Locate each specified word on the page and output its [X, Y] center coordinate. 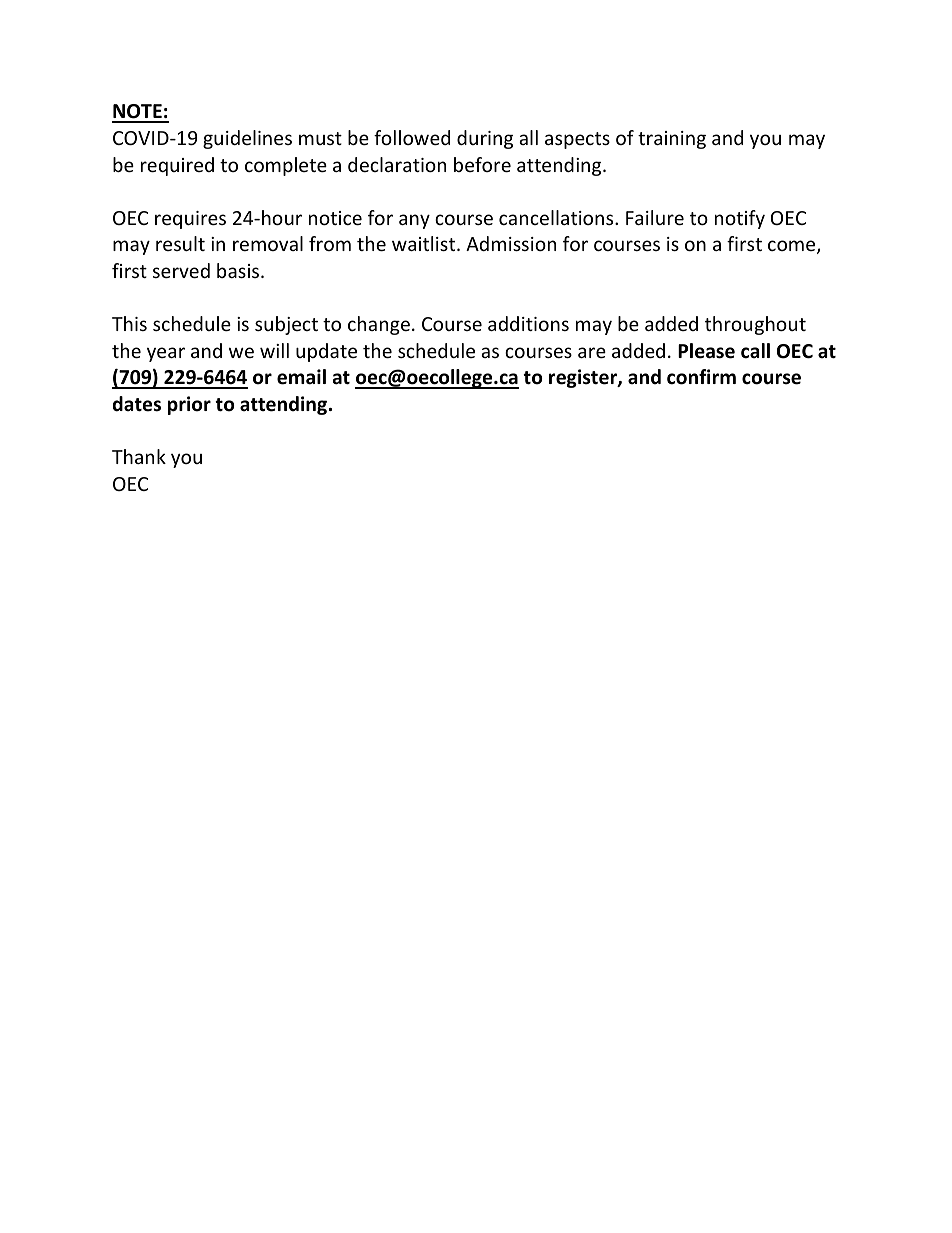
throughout [755, 325]
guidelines [247, 139]
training [672, 140]
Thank [139, 456]
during [485, 139]
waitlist [425, 243]
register [584, 378]
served [181, 270]
